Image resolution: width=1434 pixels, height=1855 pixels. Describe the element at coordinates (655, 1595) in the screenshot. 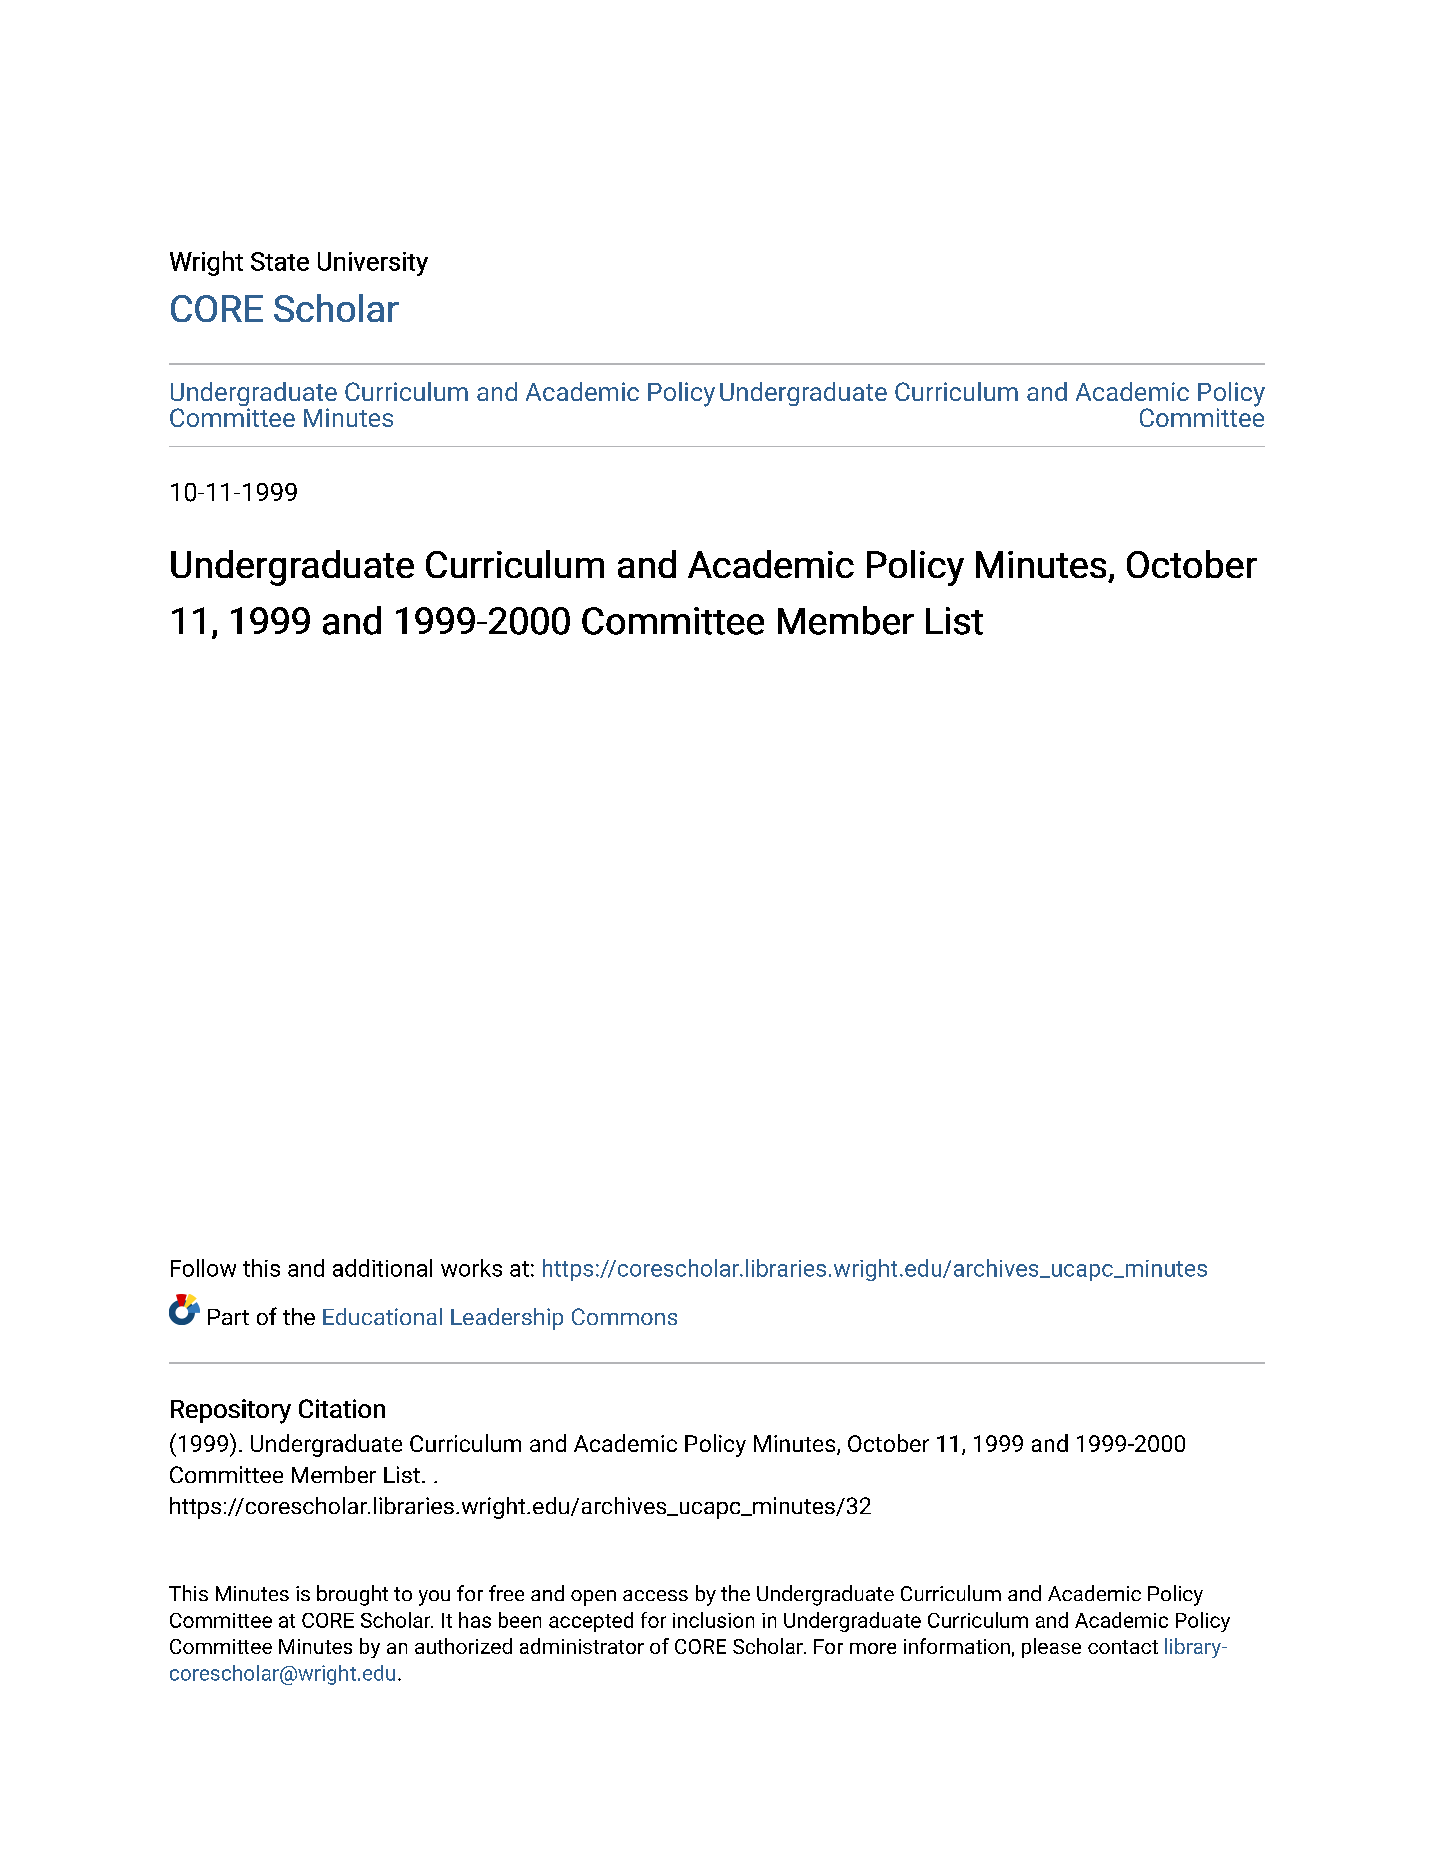

I see `access` at that location.
